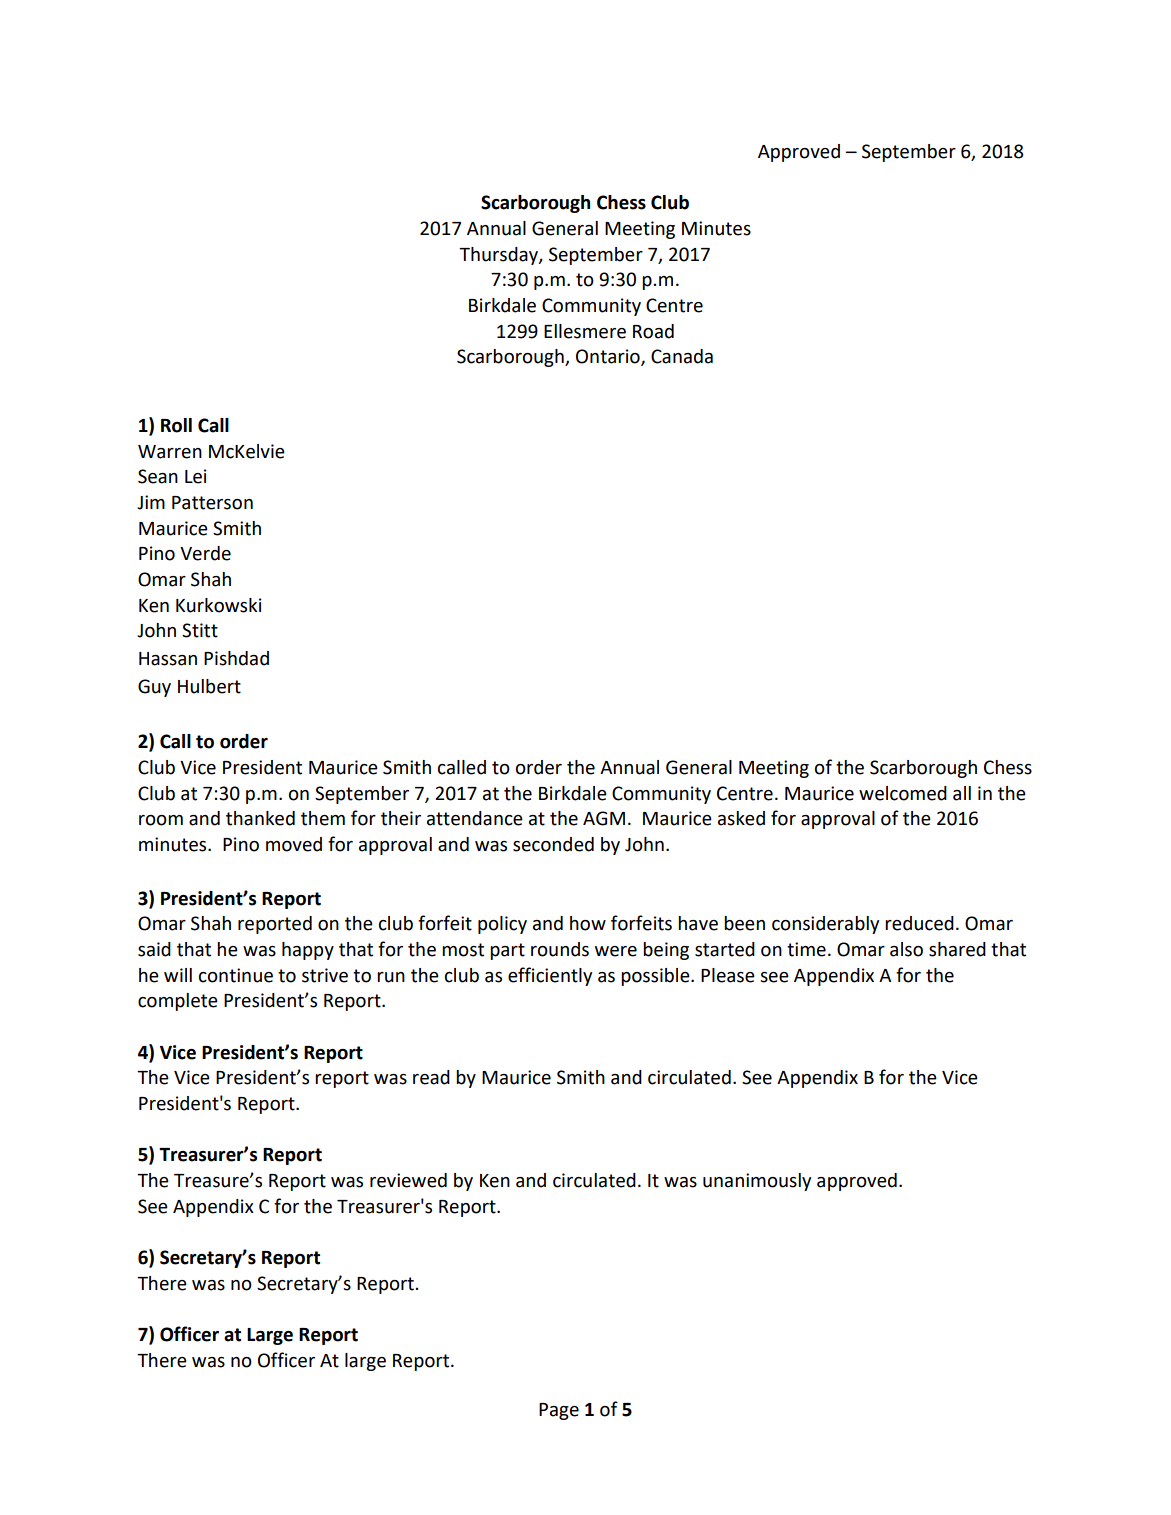  Describe the element at coordinates (559, 1411) in the screenshot. I see `Page` at that location.
